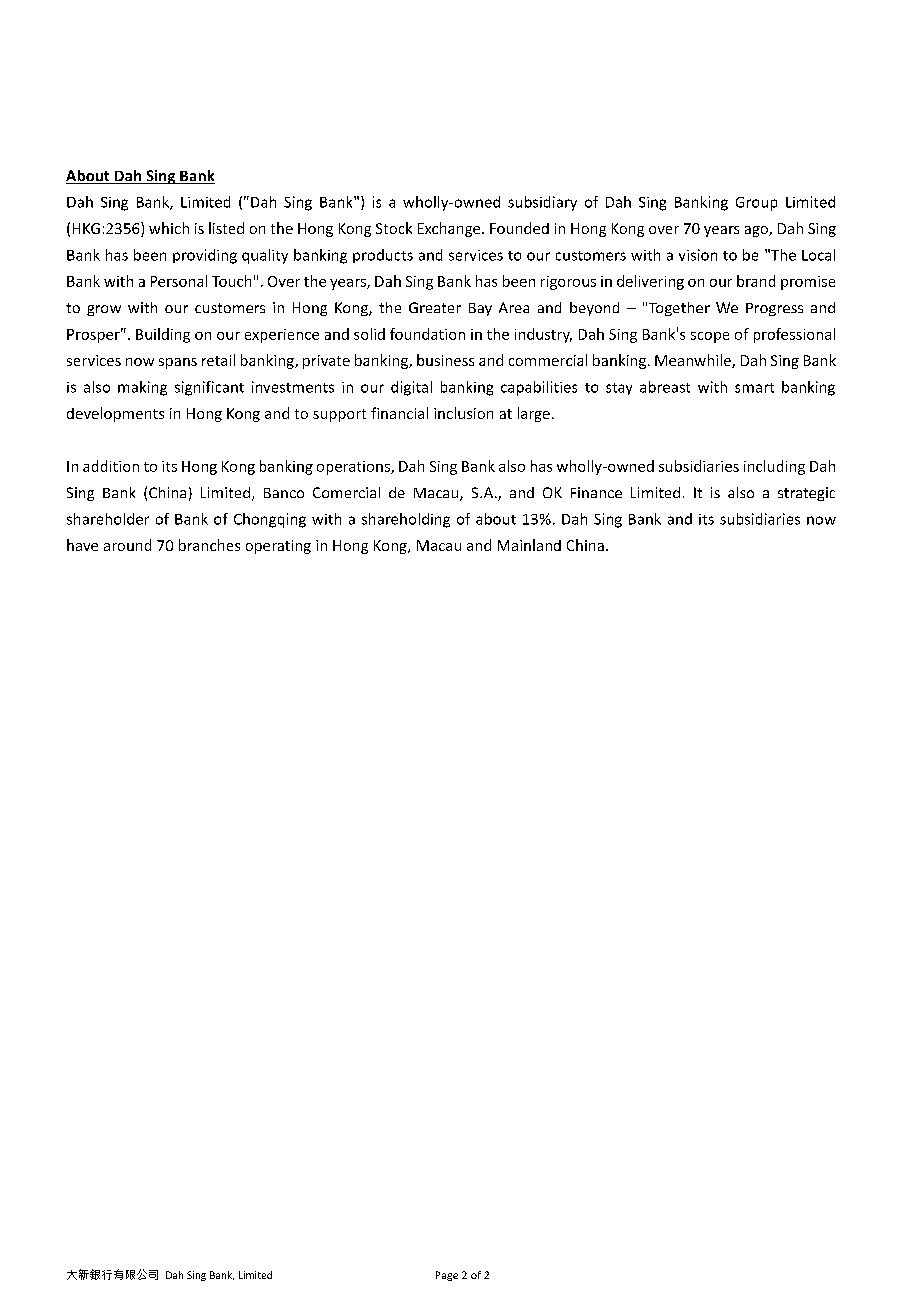 This screenshot has height=1308, width=924. I want to click on vision, so click(698, 255).
